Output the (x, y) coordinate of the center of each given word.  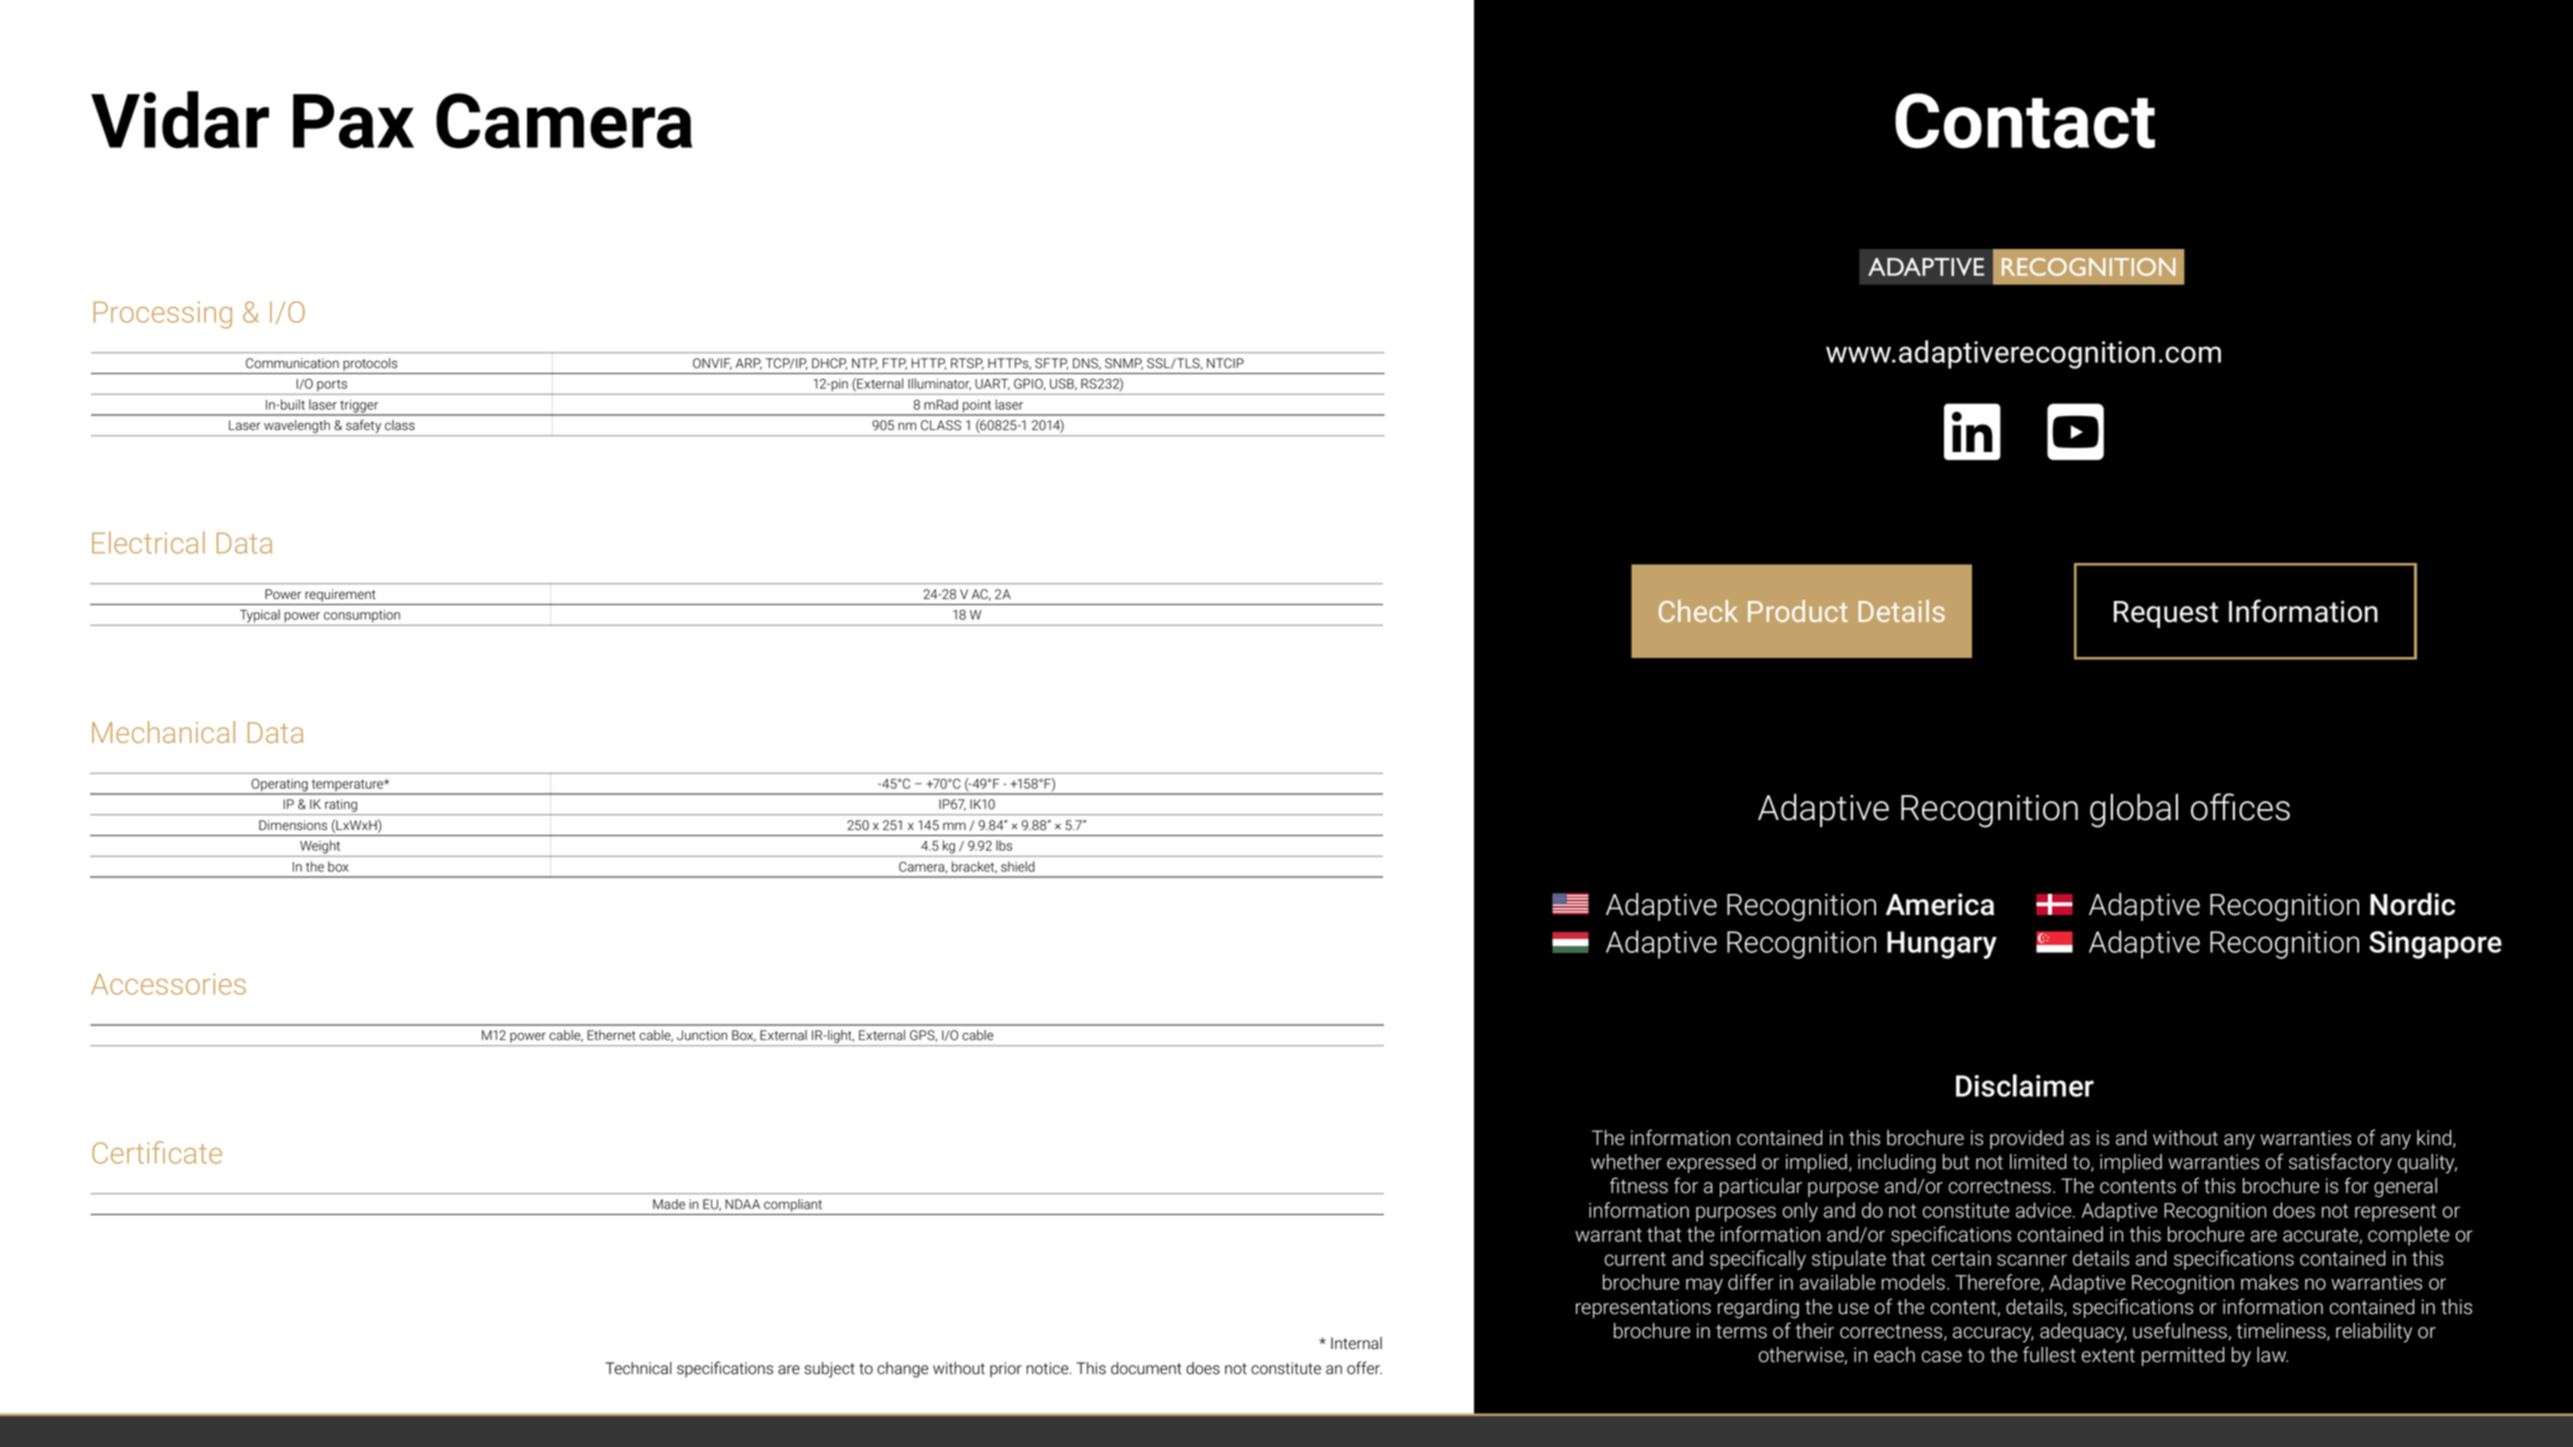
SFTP (1051, 364)
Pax (353, 121)
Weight (320, 847)
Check (1698, 611)
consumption (362, 616)
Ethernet (611, 1035)
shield (1018, 866)
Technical (639, 1368)
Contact (2025, 121)
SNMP (1124, 364)
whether (1626, 1162)
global (2134, 811)
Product (1798, 611)
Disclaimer (2025, 1085)
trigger (359, 407)
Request (2166, 614)
